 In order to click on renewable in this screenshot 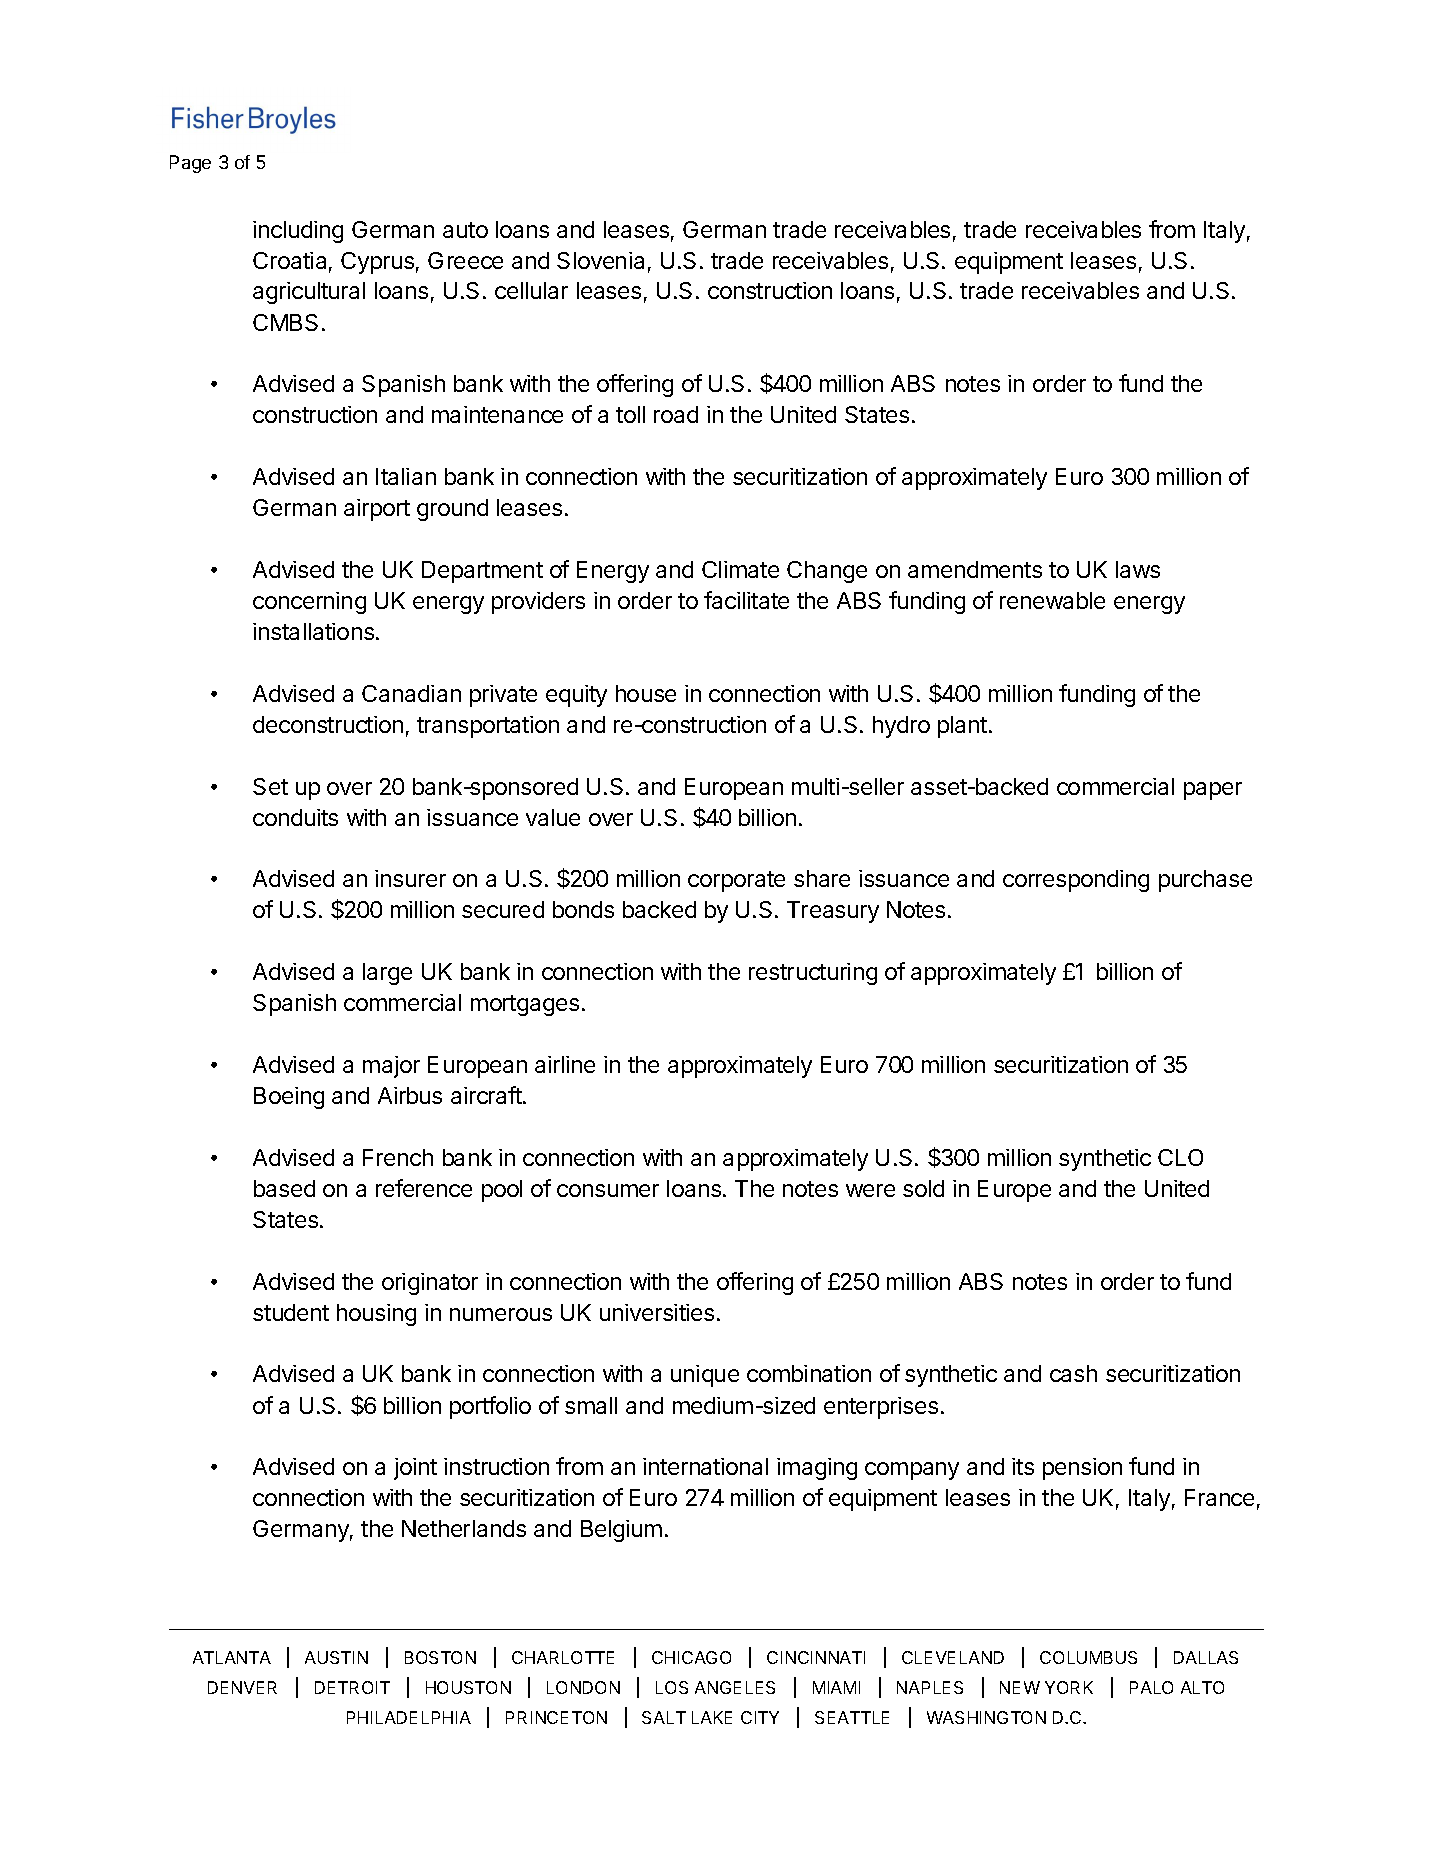, I will do `click(1052, 600)`.
